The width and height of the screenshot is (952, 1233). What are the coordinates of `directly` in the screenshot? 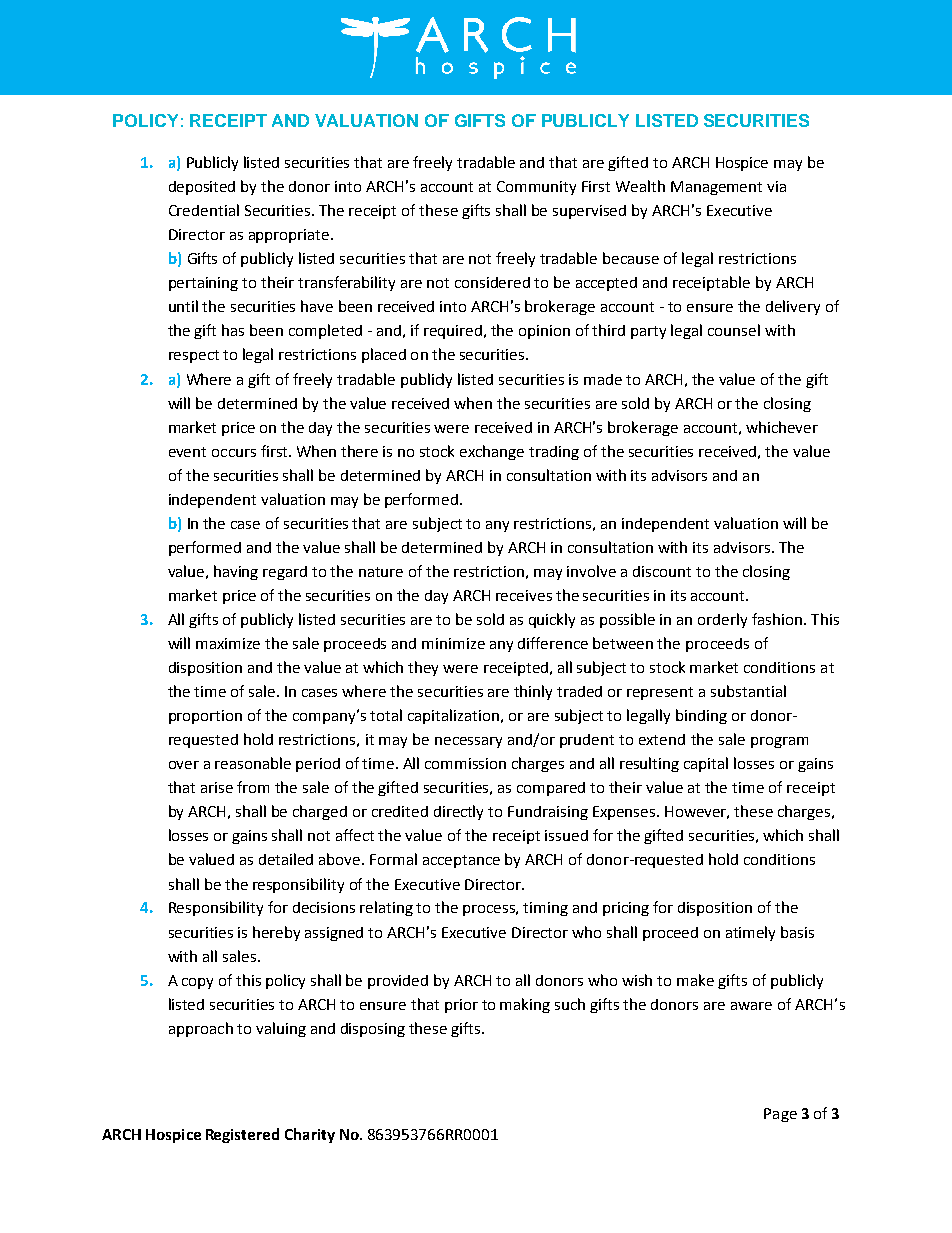 It's located at (458, 812).
